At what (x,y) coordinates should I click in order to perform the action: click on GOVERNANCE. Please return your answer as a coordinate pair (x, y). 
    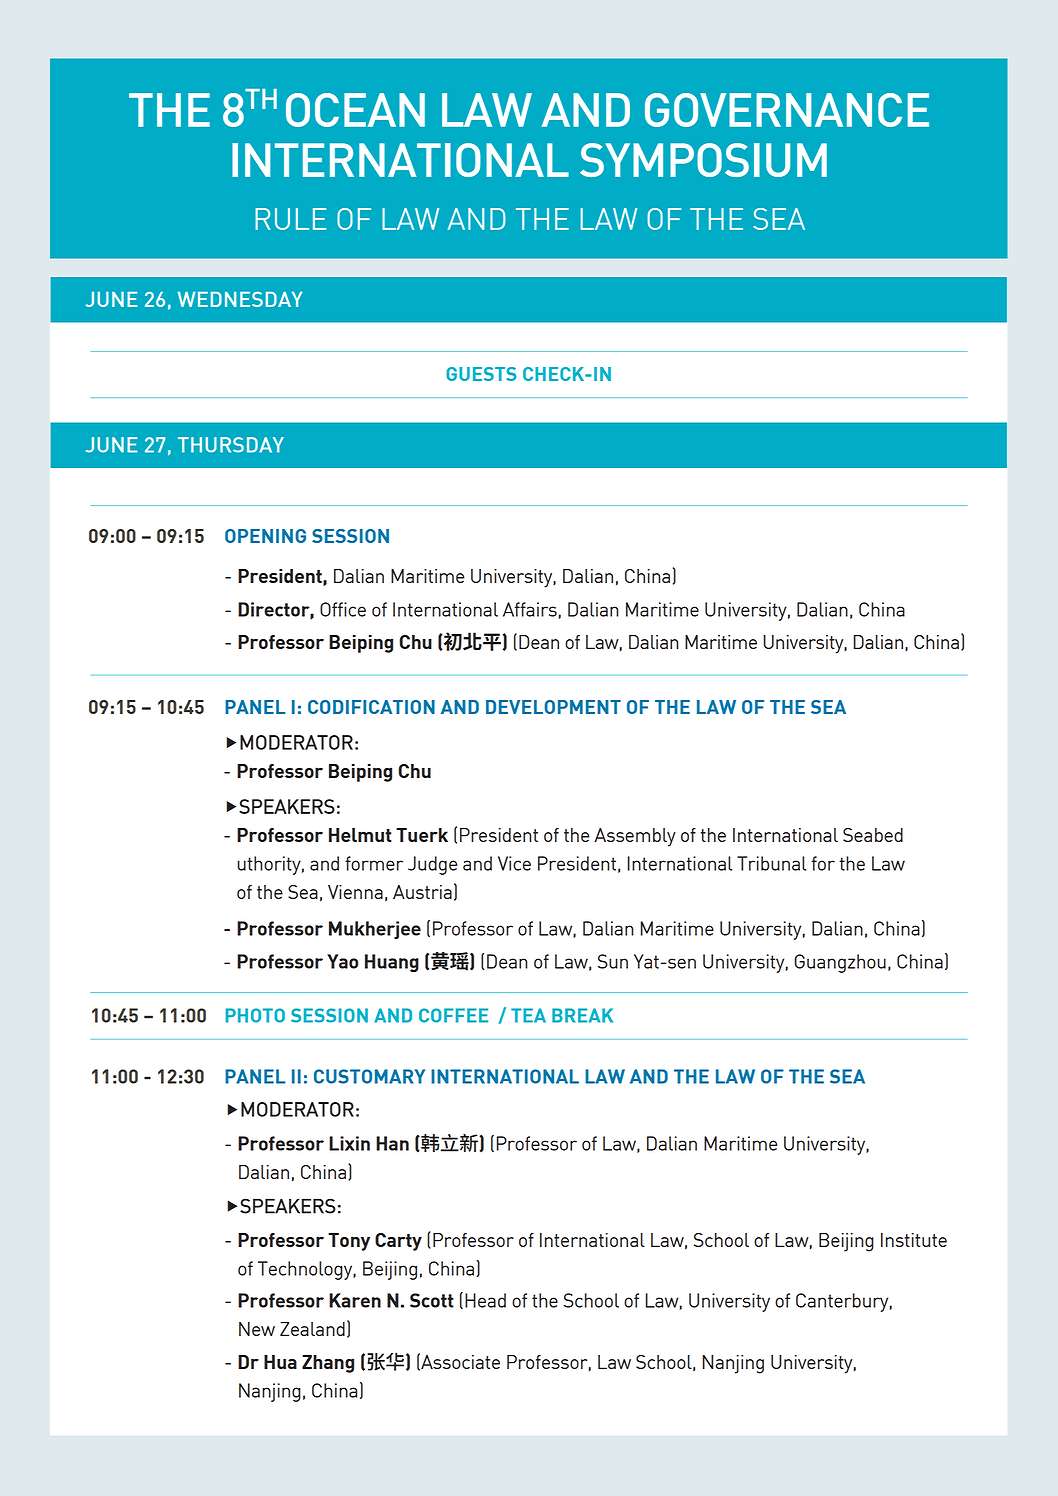
    Looking at the image, I should click on (787, 110).
